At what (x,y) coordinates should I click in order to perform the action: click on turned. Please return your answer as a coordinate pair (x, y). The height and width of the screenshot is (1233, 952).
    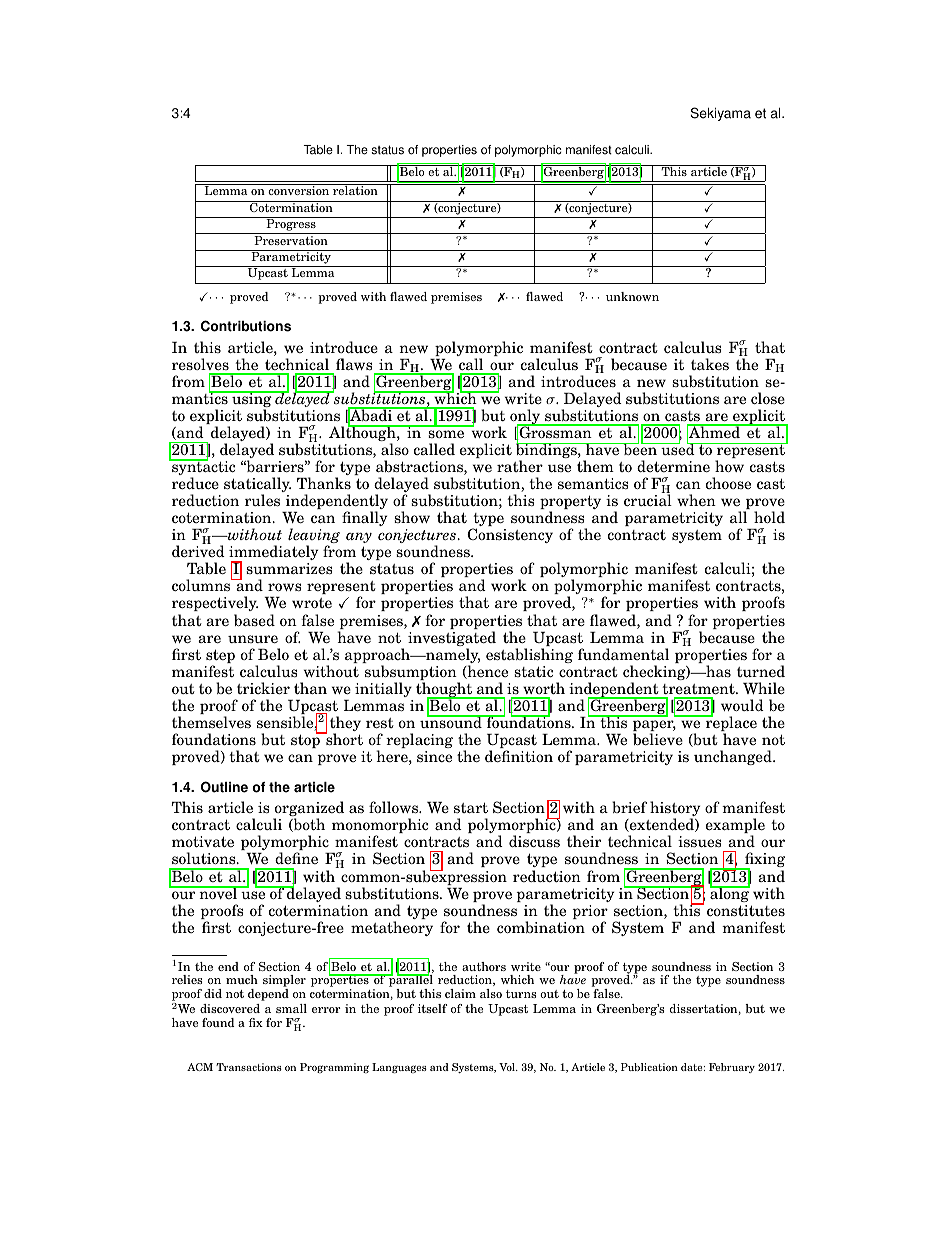
    Looking at the image, I should click on (761, 671).
